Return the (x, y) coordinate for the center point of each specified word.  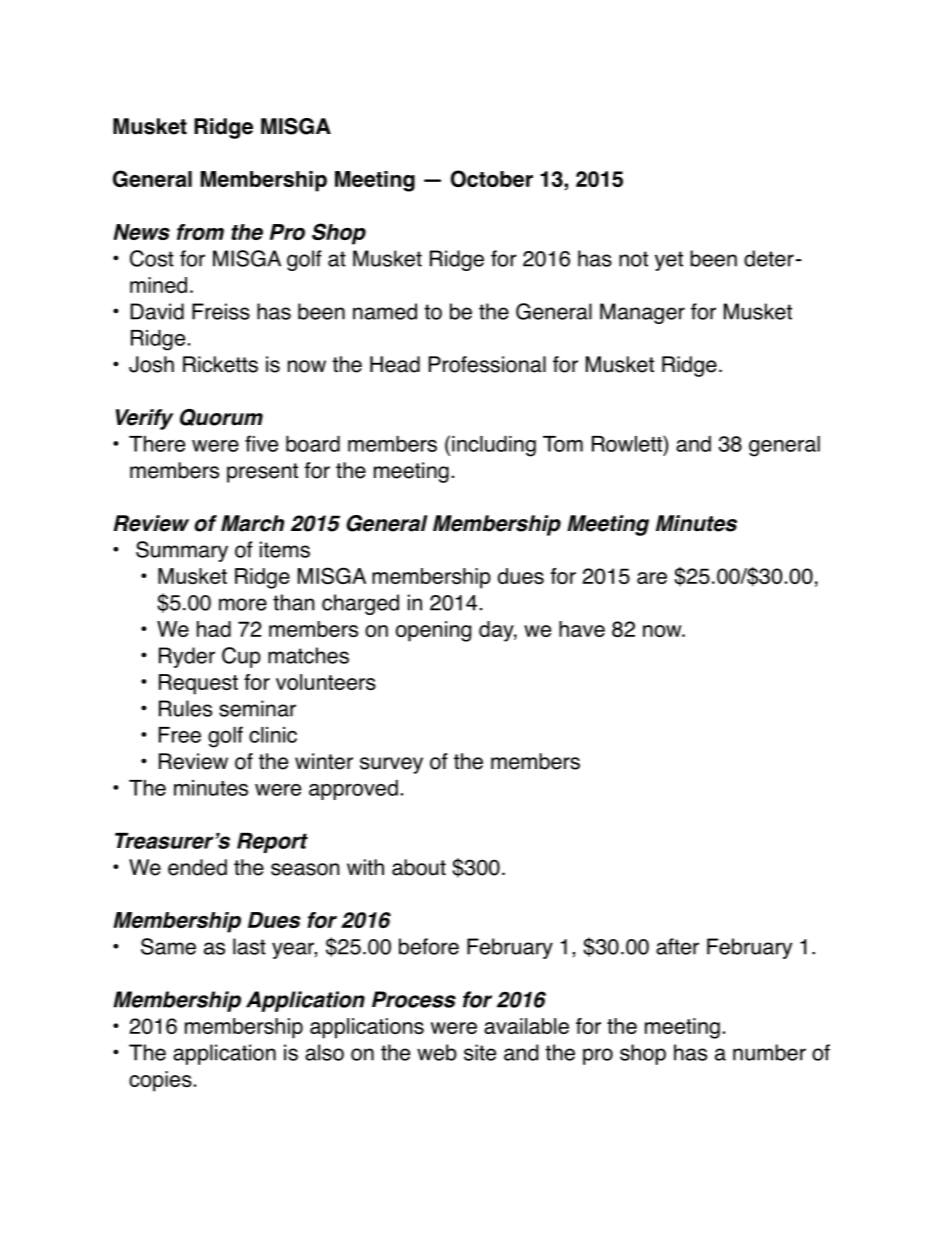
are (652, 578)
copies (160, 1081)
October (492, 178)
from (200, 232)
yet (669, 261)
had (214, 629)
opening (433, 631)
